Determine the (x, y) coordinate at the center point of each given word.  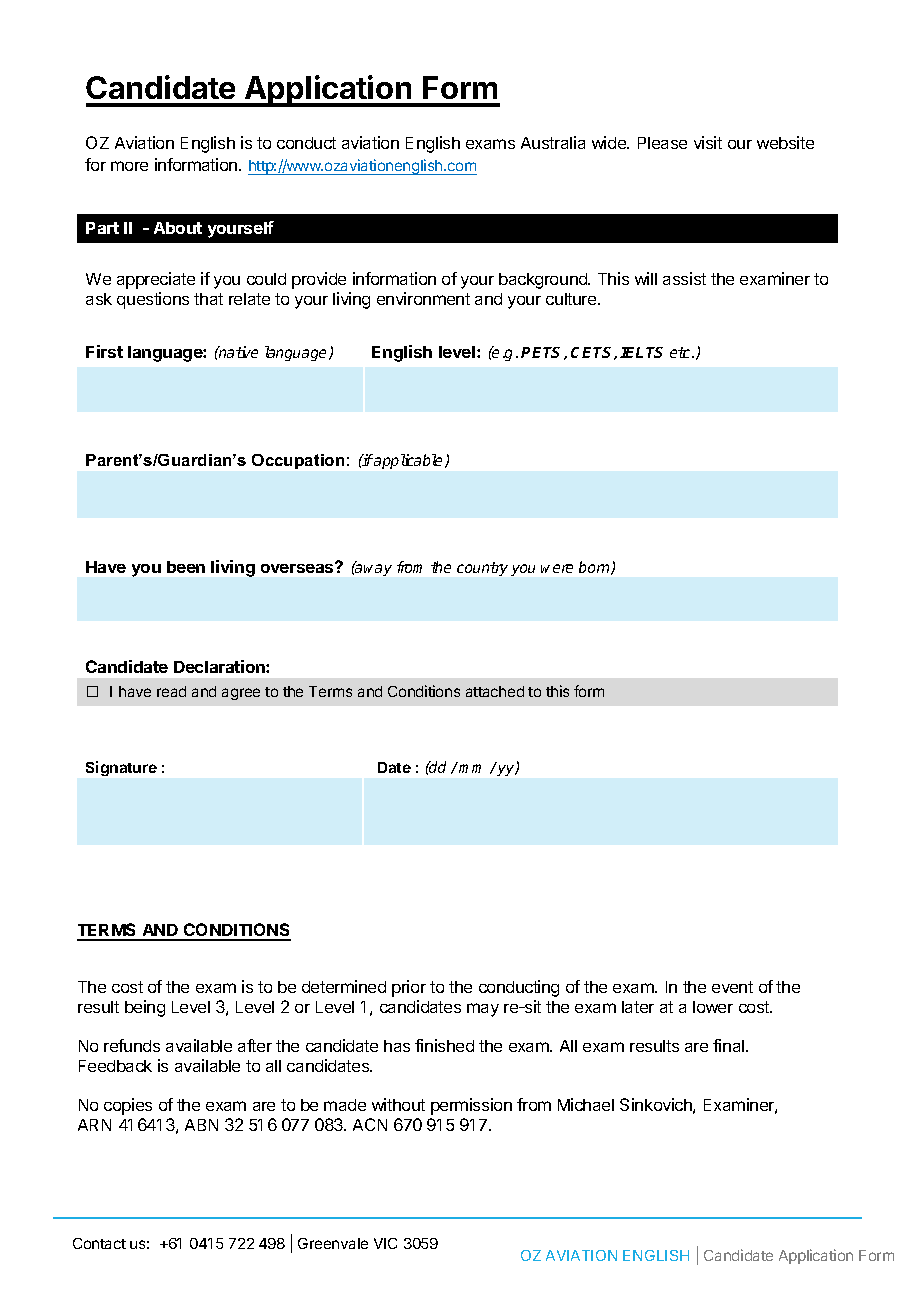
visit (708, 142)
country (482, 569)
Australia (553, 142)
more (129, 166)
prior (409, 988)
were (557, 568)
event (732, 987)
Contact (99, 1243)
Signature (121, 768)
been (186, 567)
